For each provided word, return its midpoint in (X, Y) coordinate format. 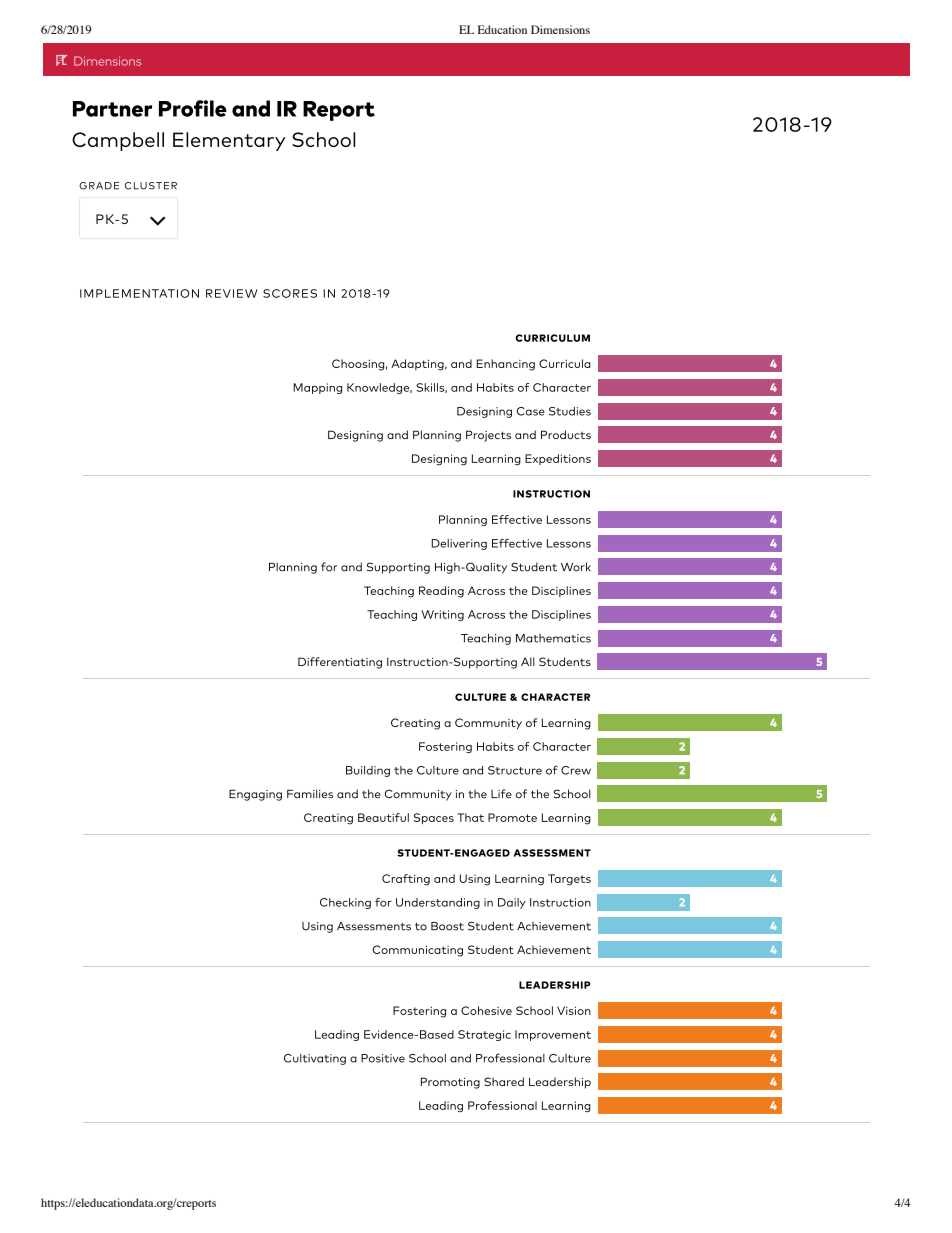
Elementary (229, 141)
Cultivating (315, 1059)
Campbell (118, 141)
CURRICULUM (552, 338)
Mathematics (553, 638)
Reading (441, 592)
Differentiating (340, 663)
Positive (383, 1058)
